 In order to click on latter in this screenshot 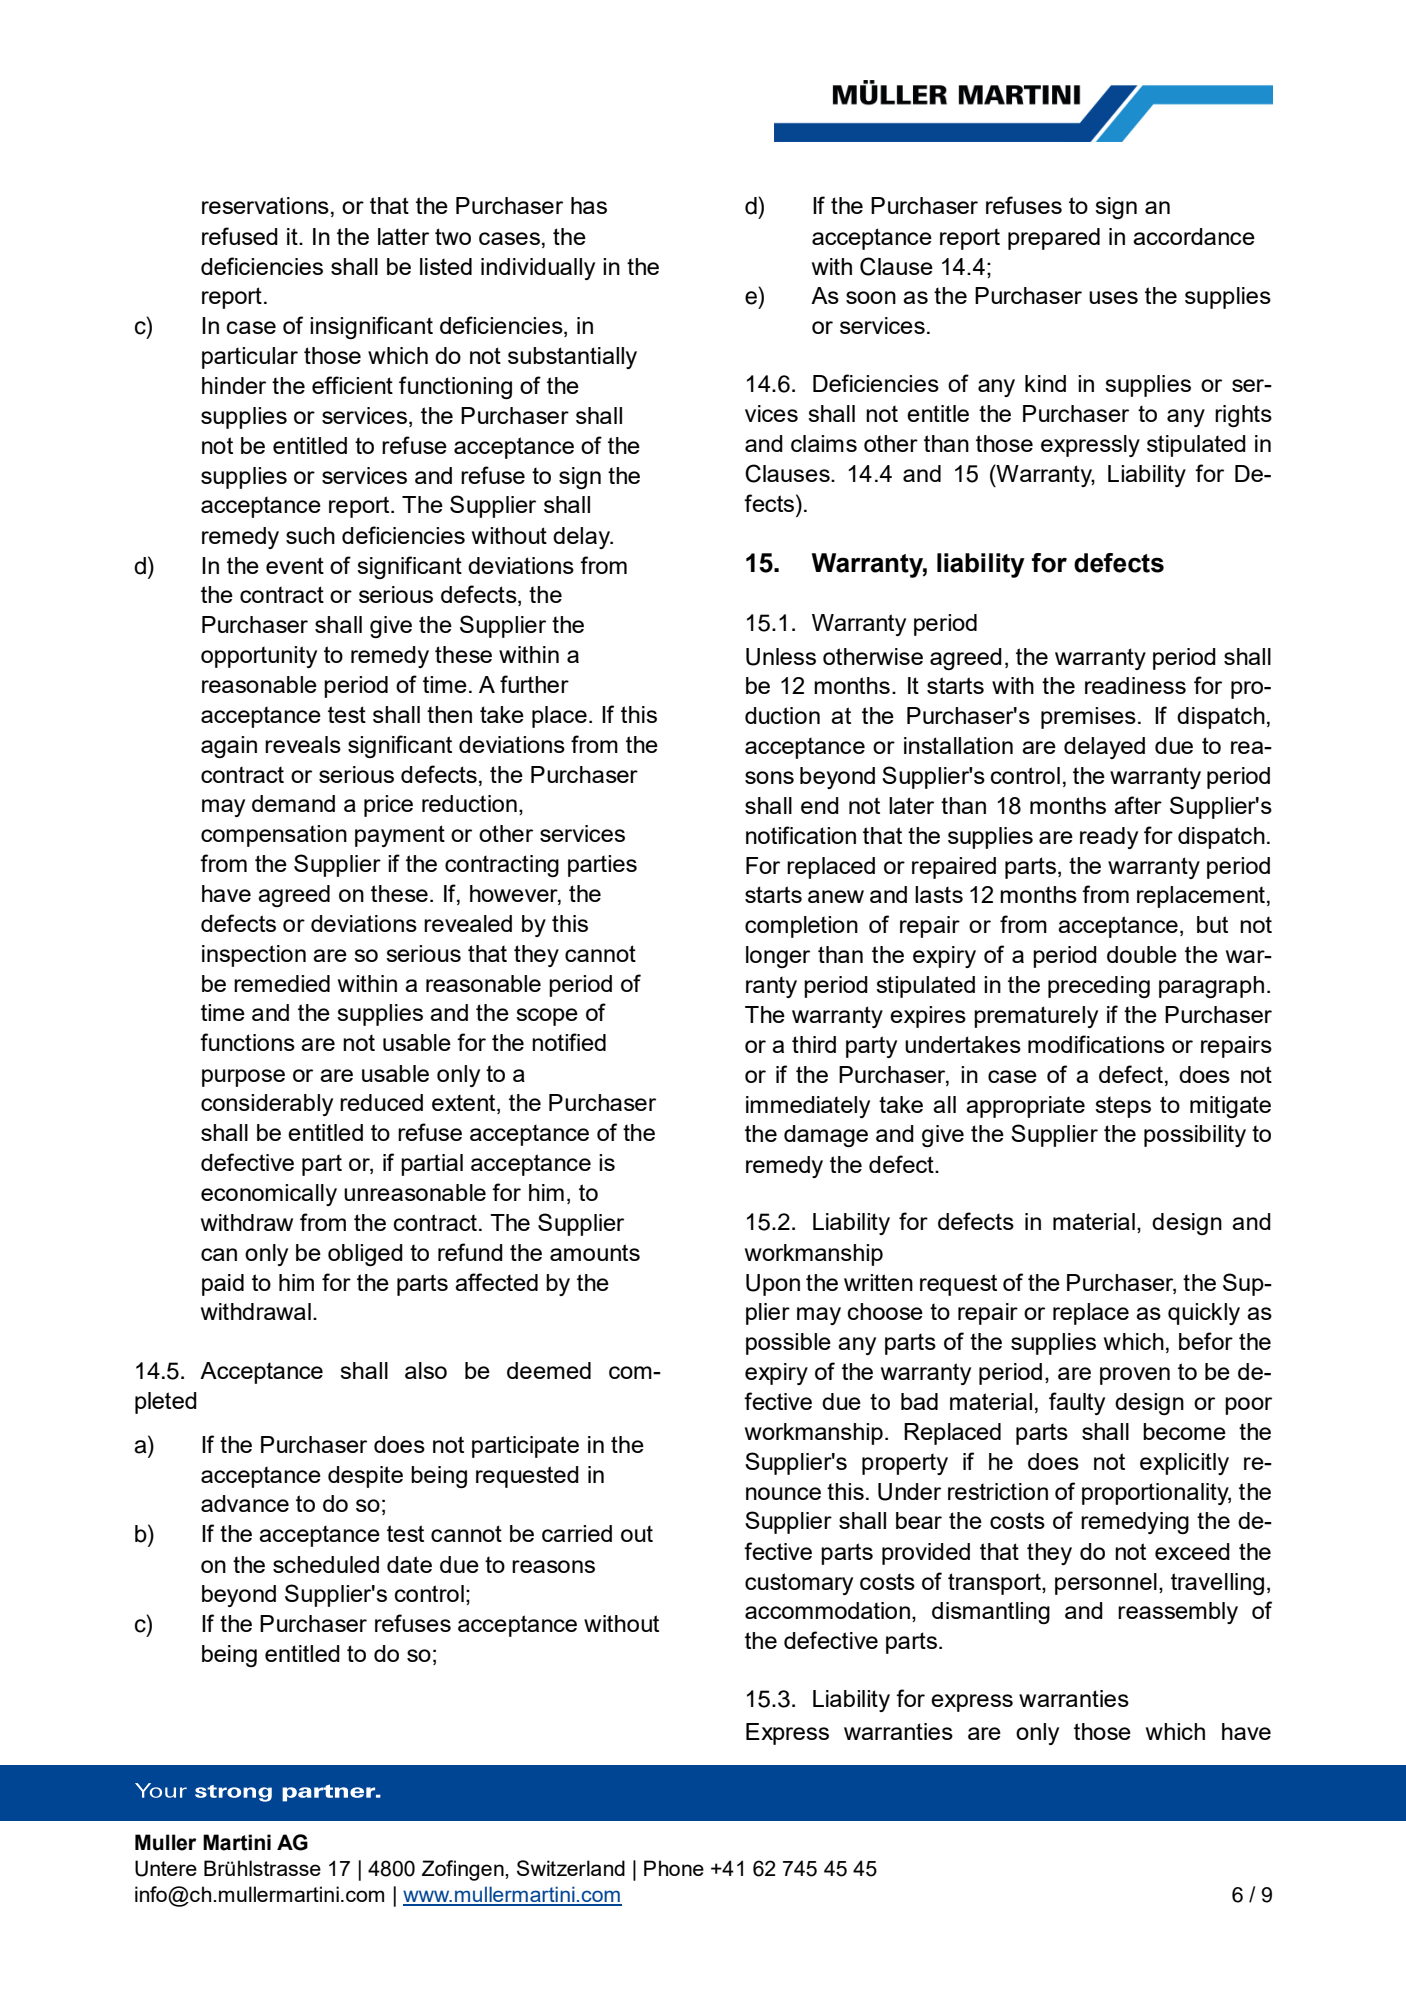, I will do `click(403, 236)`.
